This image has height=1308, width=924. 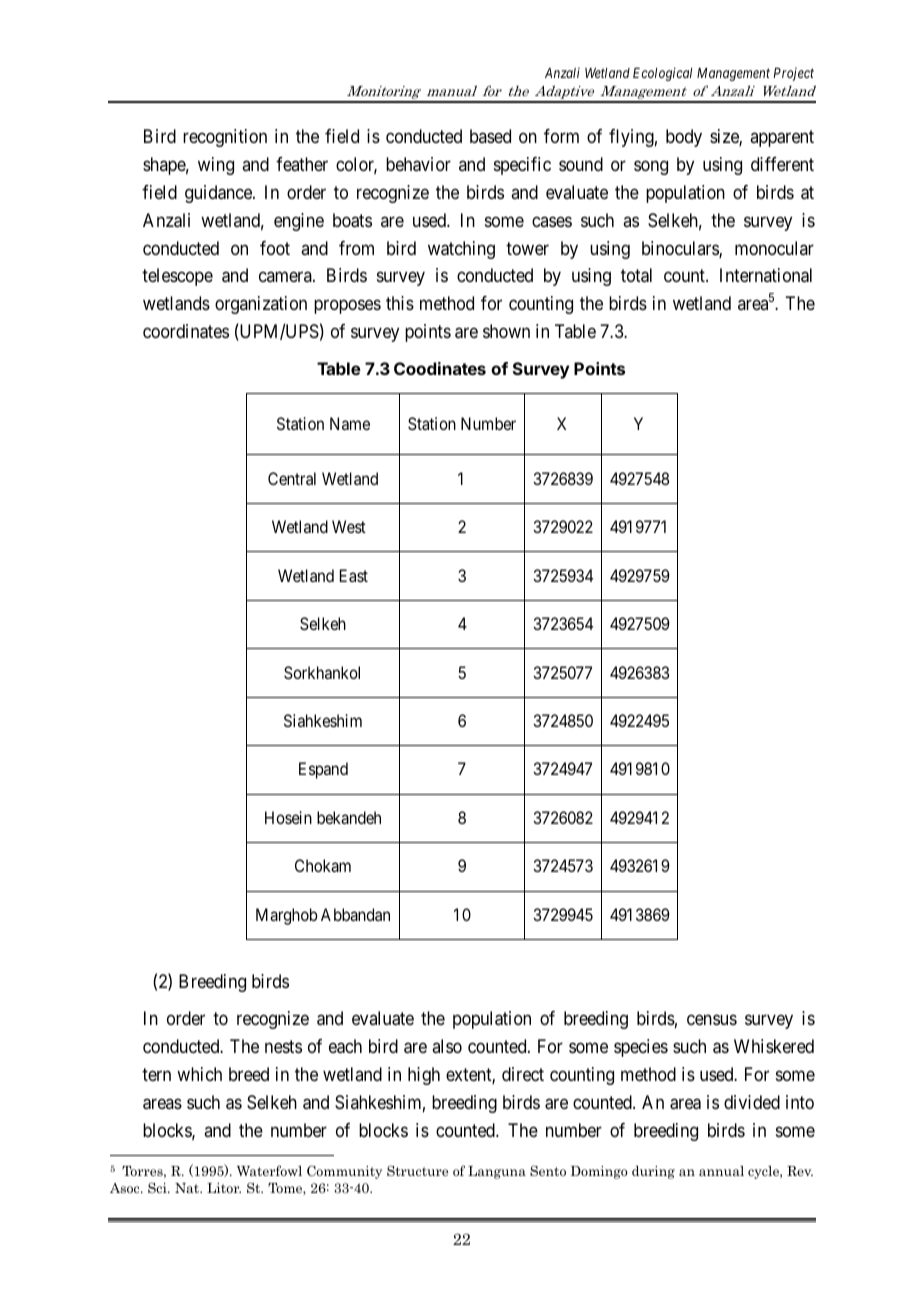 I want to click on annual, so click(x=721, y=1171).
